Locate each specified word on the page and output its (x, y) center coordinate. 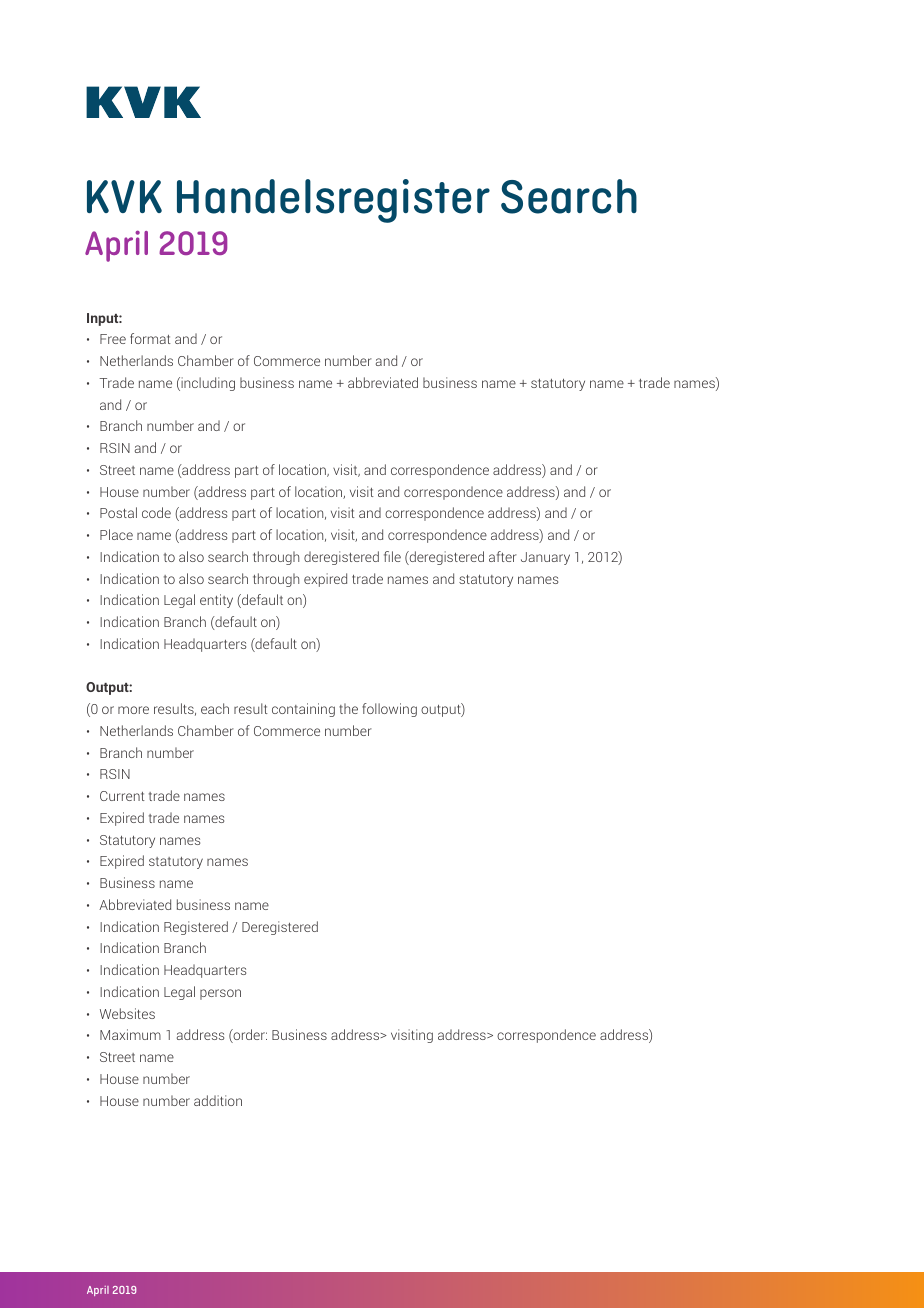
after (503, 556)
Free (113, 339)
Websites (127, 1013)
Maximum (130, 1034)
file (392, 556)
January (545, 558)
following (389, 710)
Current (122, 796)
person (220, 994)
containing (303, 710)
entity (216, 601)
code (156, 512)
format (150, 338)
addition (218, 1100)
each (215, 708)
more (133, 710)
